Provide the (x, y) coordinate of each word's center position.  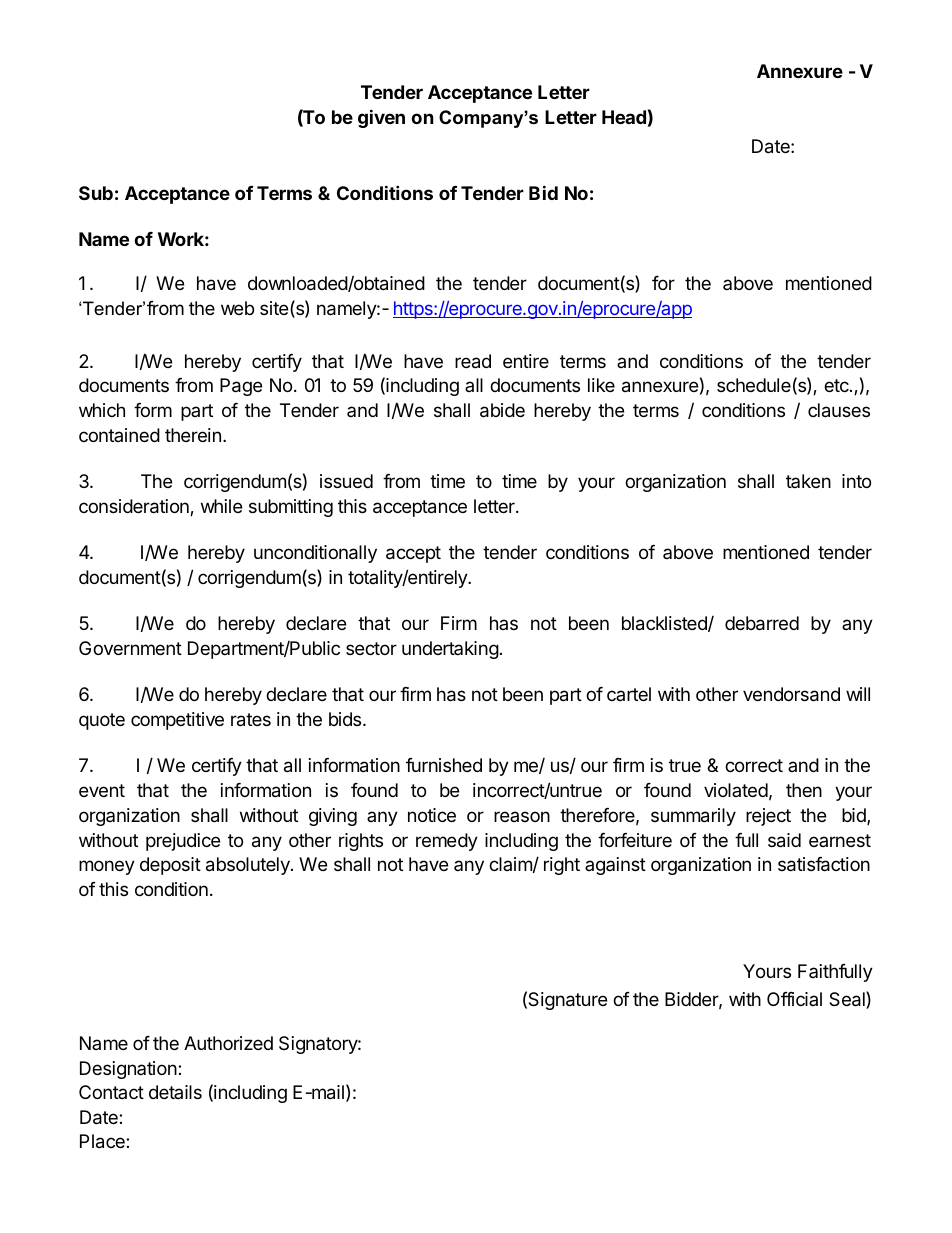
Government (130, 648)
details (175, 1092)
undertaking (450, 650)
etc (837, 385)
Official (794, 999)
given (381, 118)
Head (624, 117)
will (858, 694)
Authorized (228, 1043)
